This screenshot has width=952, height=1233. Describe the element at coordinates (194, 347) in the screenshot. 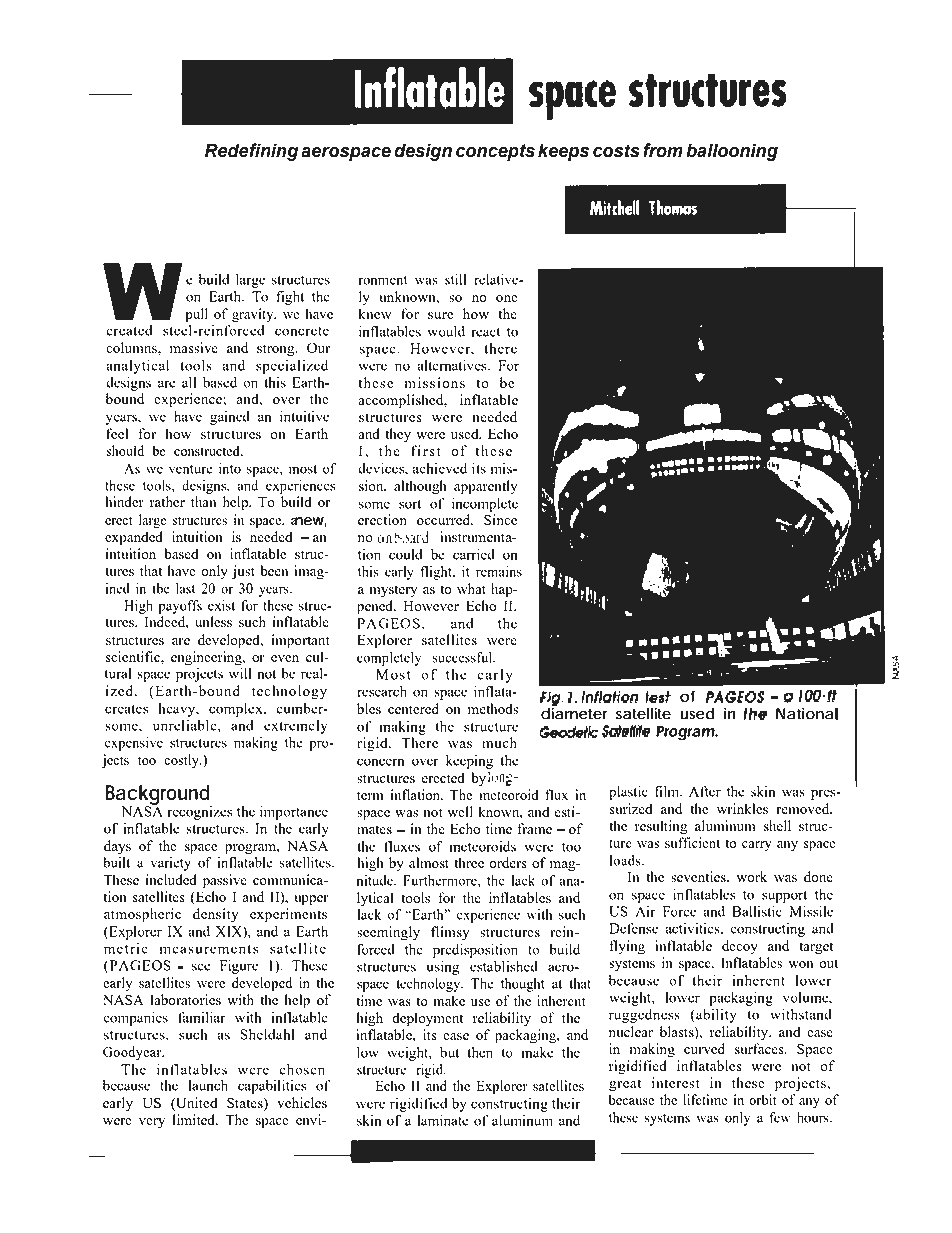

I see `massive` at that location.
